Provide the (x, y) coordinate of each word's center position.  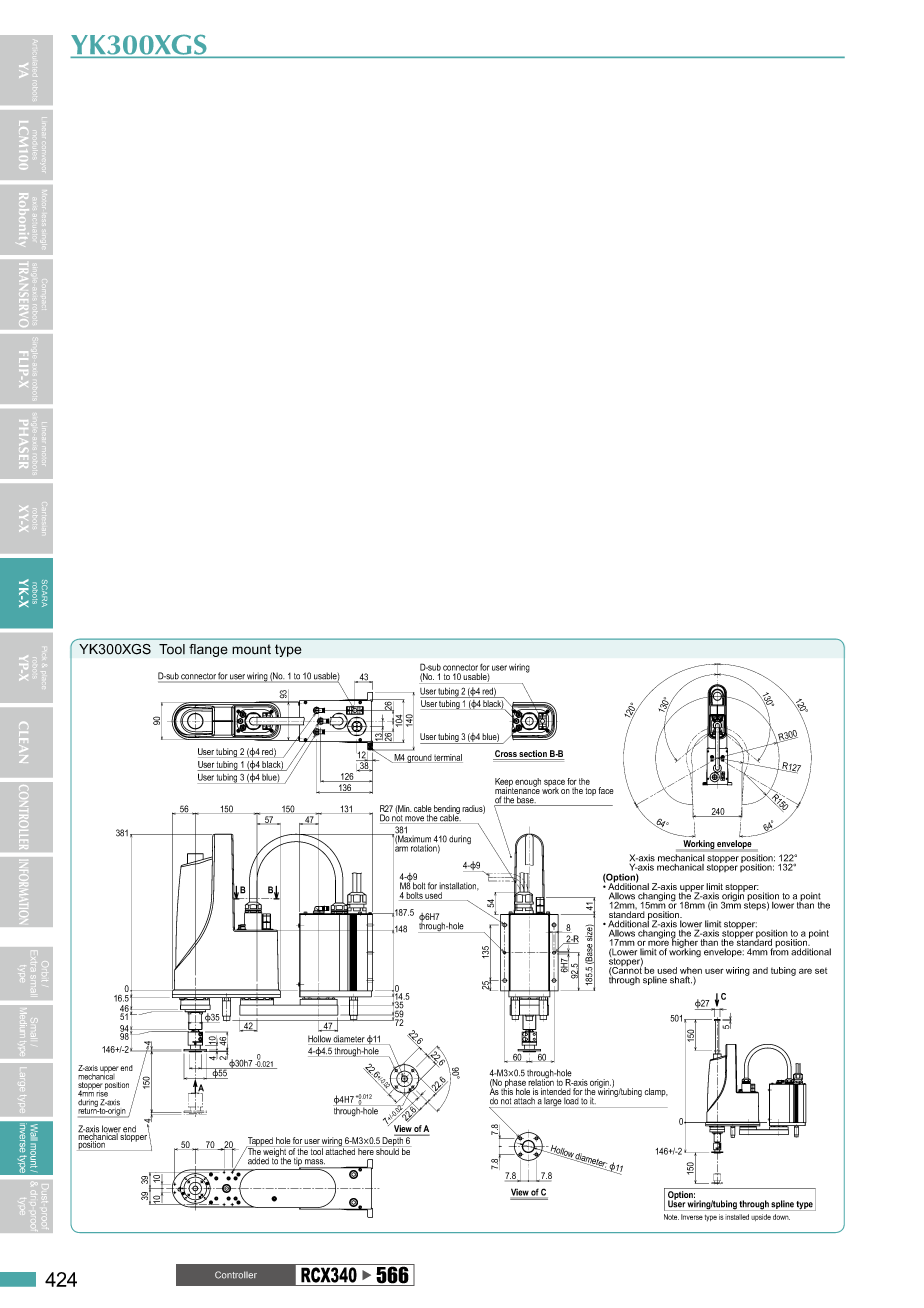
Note (671, 1217)
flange (208, 650)
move (415, 820)
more (658, 942)
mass (315, 1161)
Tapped (260, 1142)
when (691, 970)
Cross (506, 755)
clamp (656, 1092)
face (605, 790)
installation (459, 886)
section (533, 755)
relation (541, 1081)
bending (447, 810)
